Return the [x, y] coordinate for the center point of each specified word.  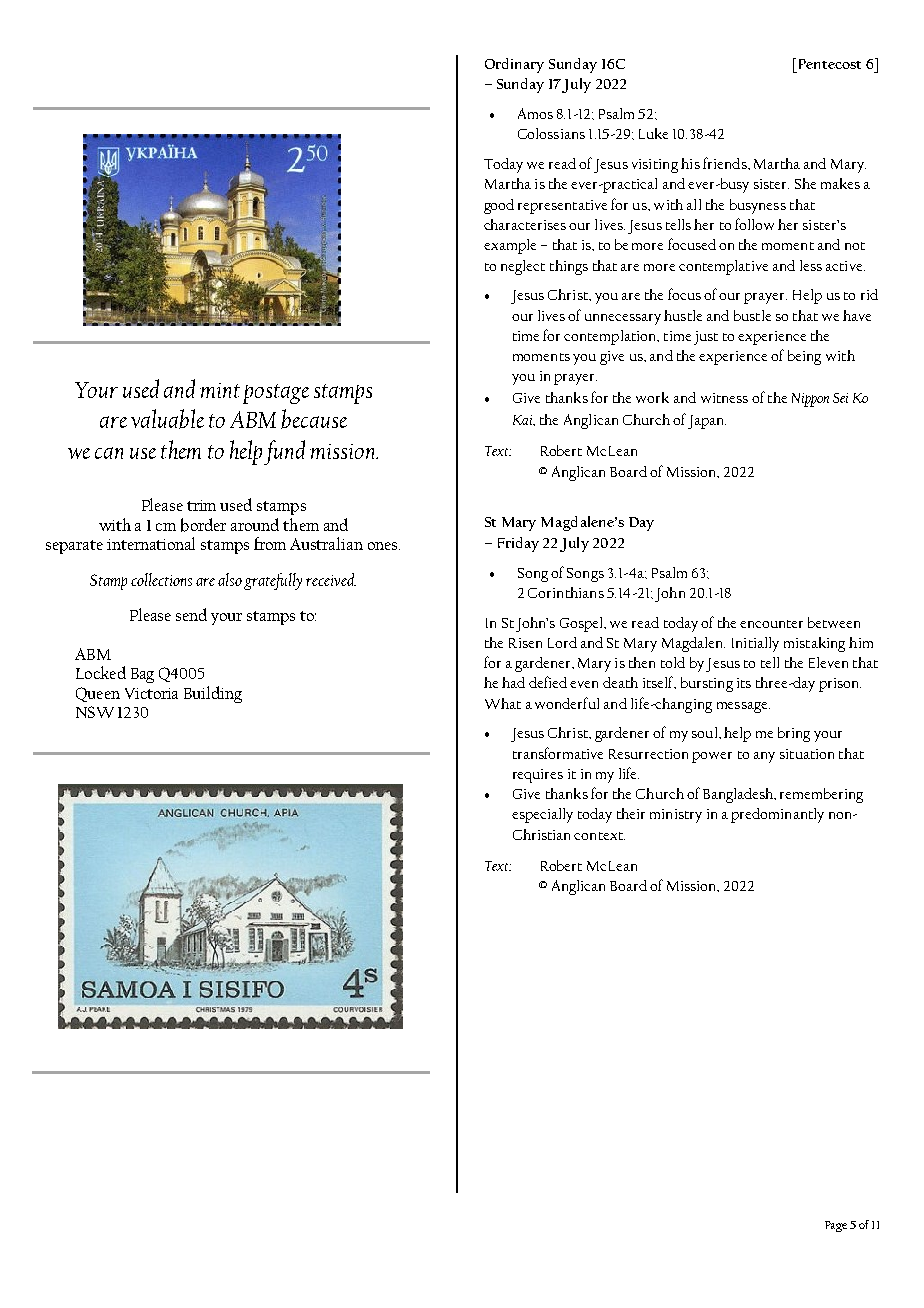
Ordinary [514, 65]
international [151, 543]
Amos [535, 113]
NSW [95, 712]
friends [726, 163]
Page [836, 1226]
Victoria [151, 693]
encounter [771, 624]
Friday [518, 544]
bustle [752, 315]
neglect [523, 267]
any [764, 757]
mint [220, 390]
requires [538, 776]
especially [542, 815]
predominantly [777, 815]
